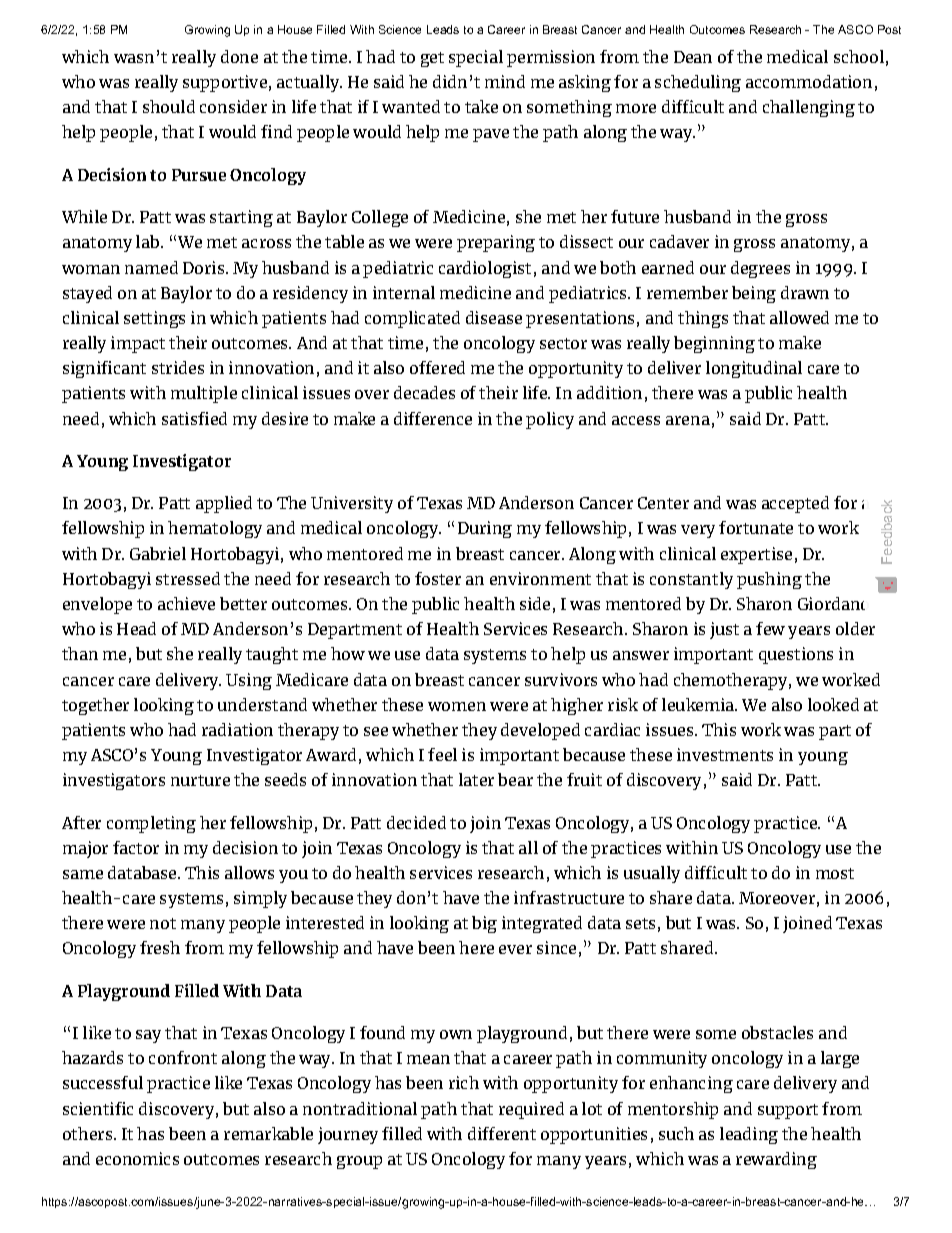  What do you see at coordinates (169, 106) in the screenshot?
I see `should` at bounding box center [169, 106].
